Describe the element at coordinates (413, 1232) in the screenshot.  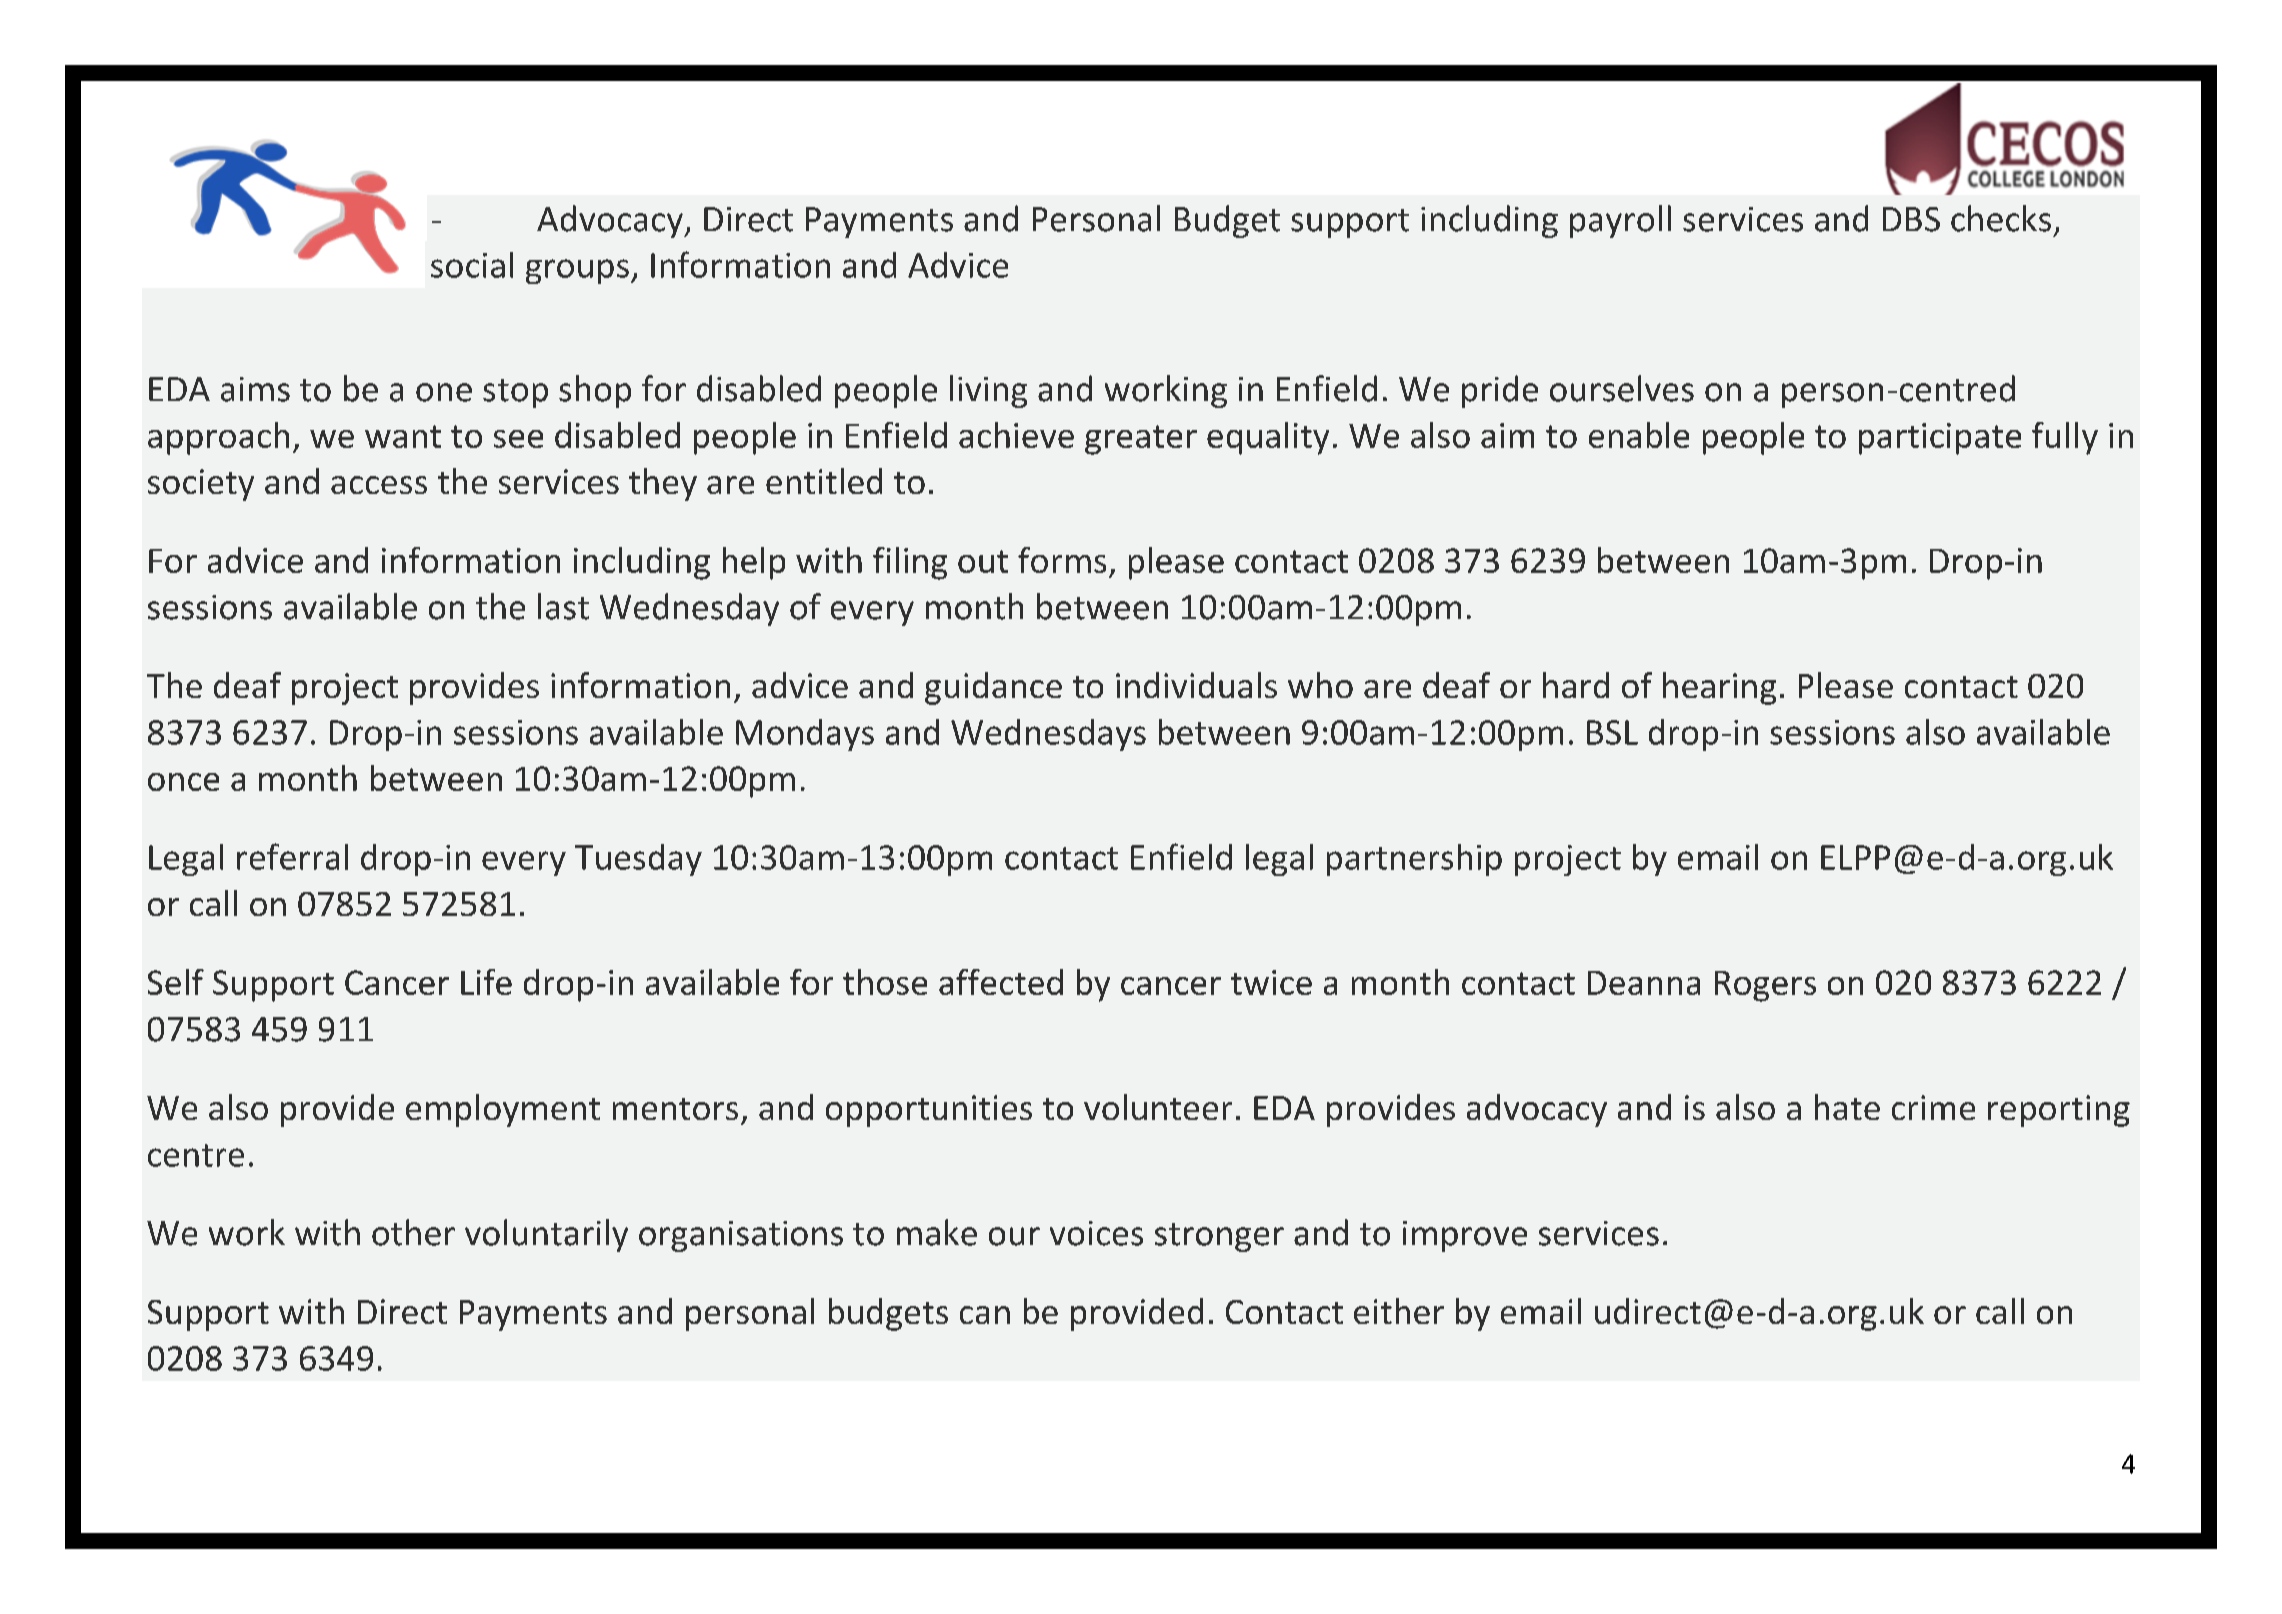
I see `other` at that location.
